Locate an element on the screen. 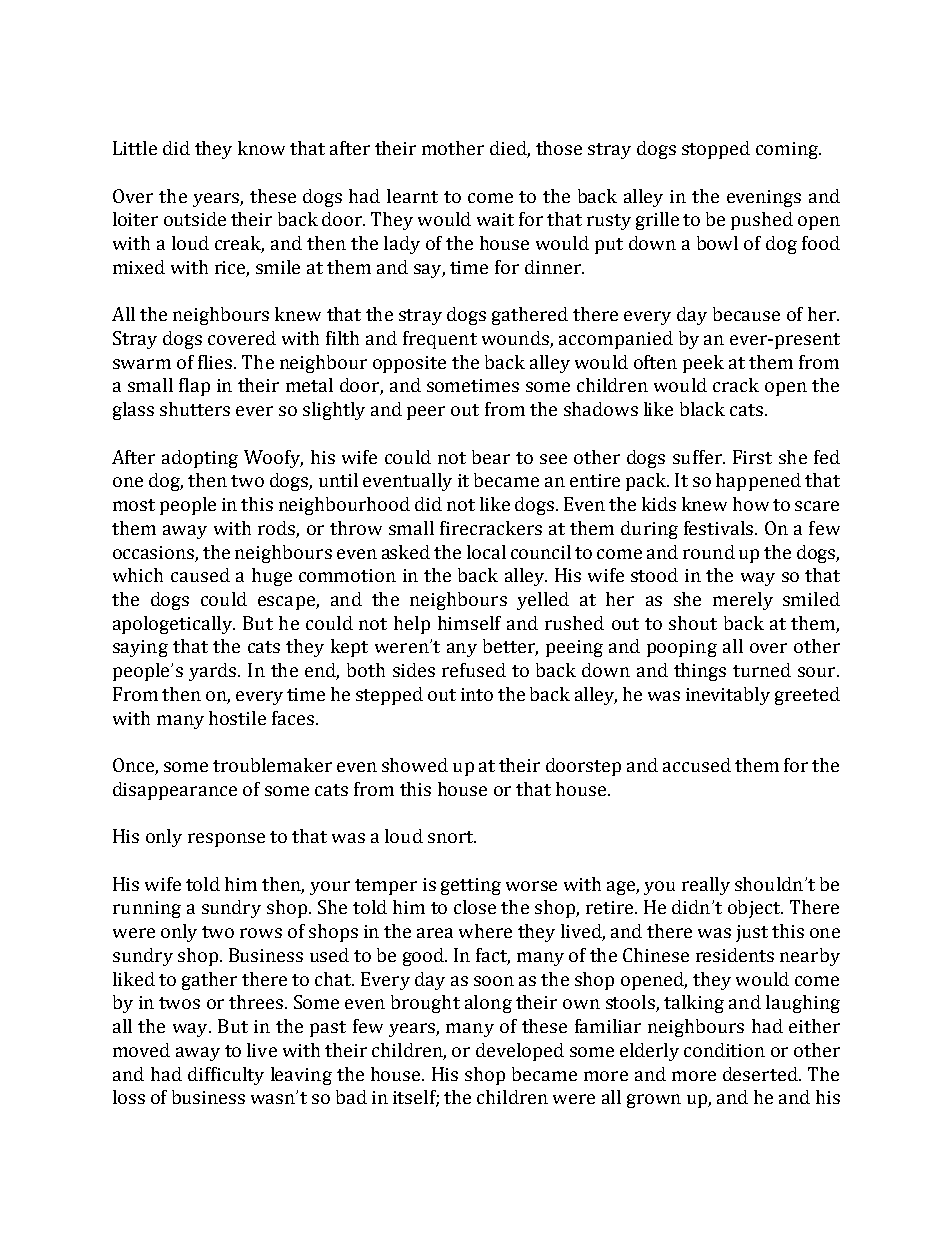 The height and width of the screenshot is (1233, 952). difficulty is located at coordinates (226, 1076).
